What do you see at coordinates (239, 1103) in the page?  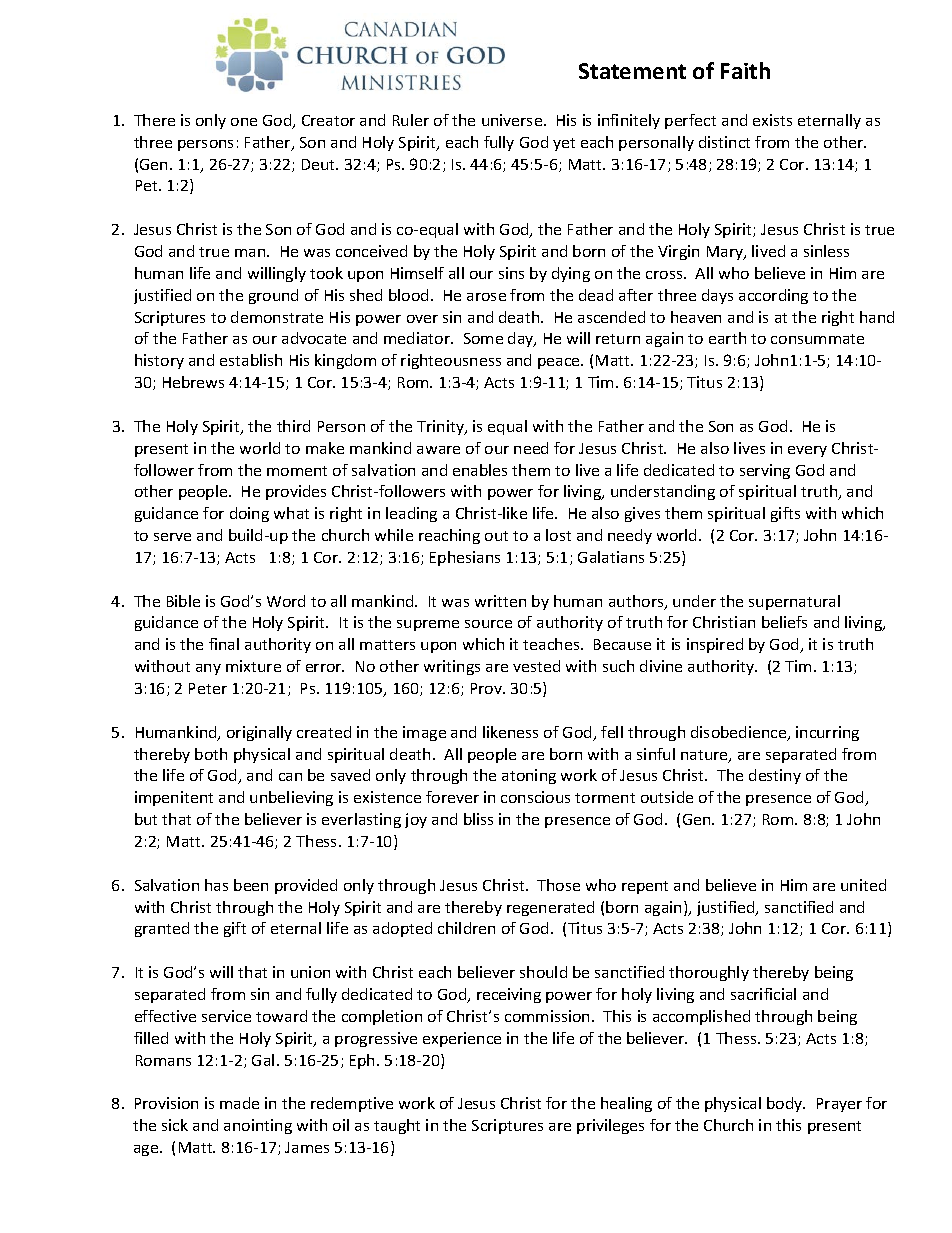 I see `made` at bounding box center [239, 1103].
